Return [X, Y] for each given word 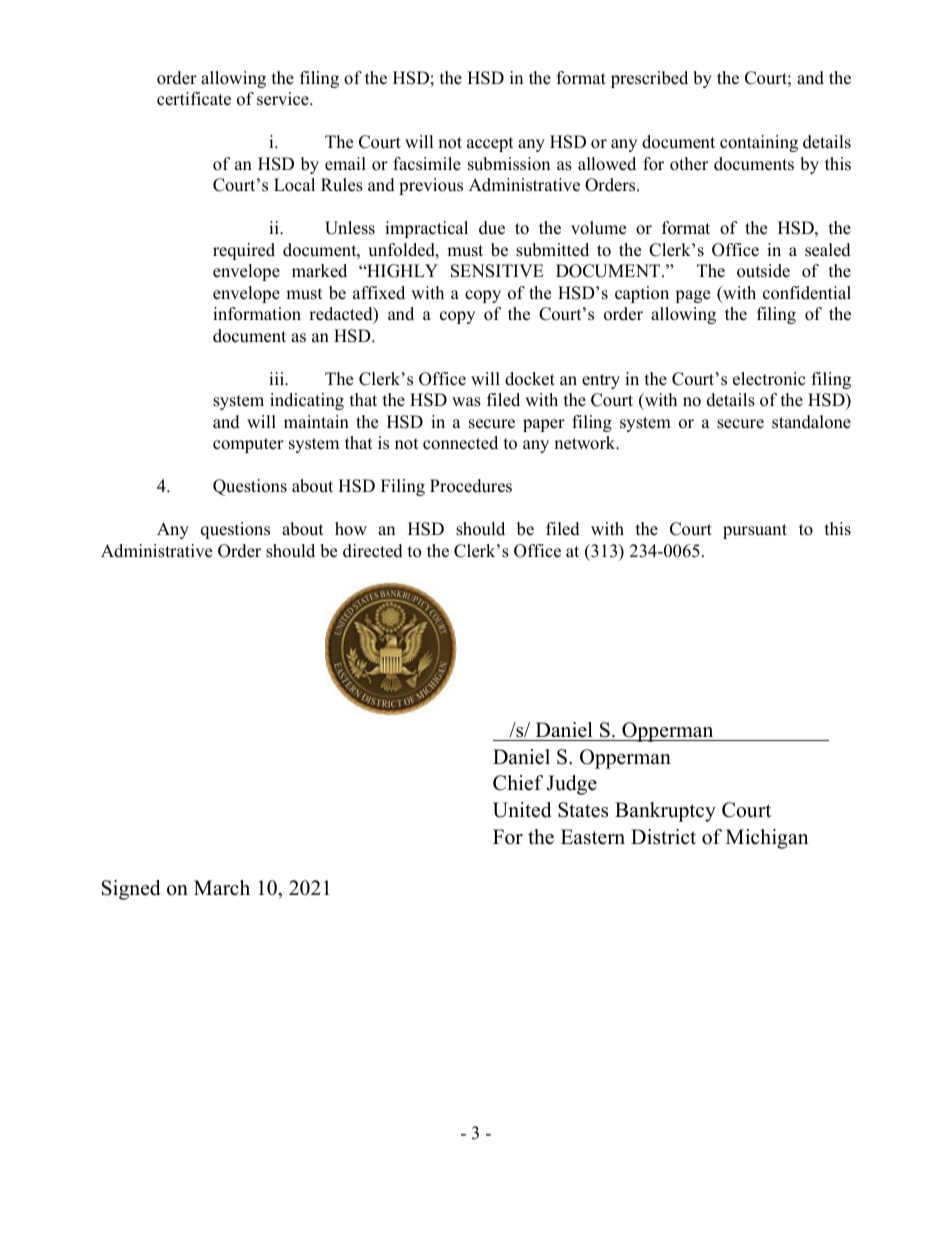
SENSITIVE [497, 271]
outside [763, 271]
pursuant [755, 531]
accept [490, 144]
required [244, 251]
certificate [194, 99]
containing [759, 143]
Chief [518, 783]
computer [248, 445]
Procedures [471, 486]
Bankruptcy [665, 812]
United [522, 810]
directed [373, 551]
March [222, 888]
